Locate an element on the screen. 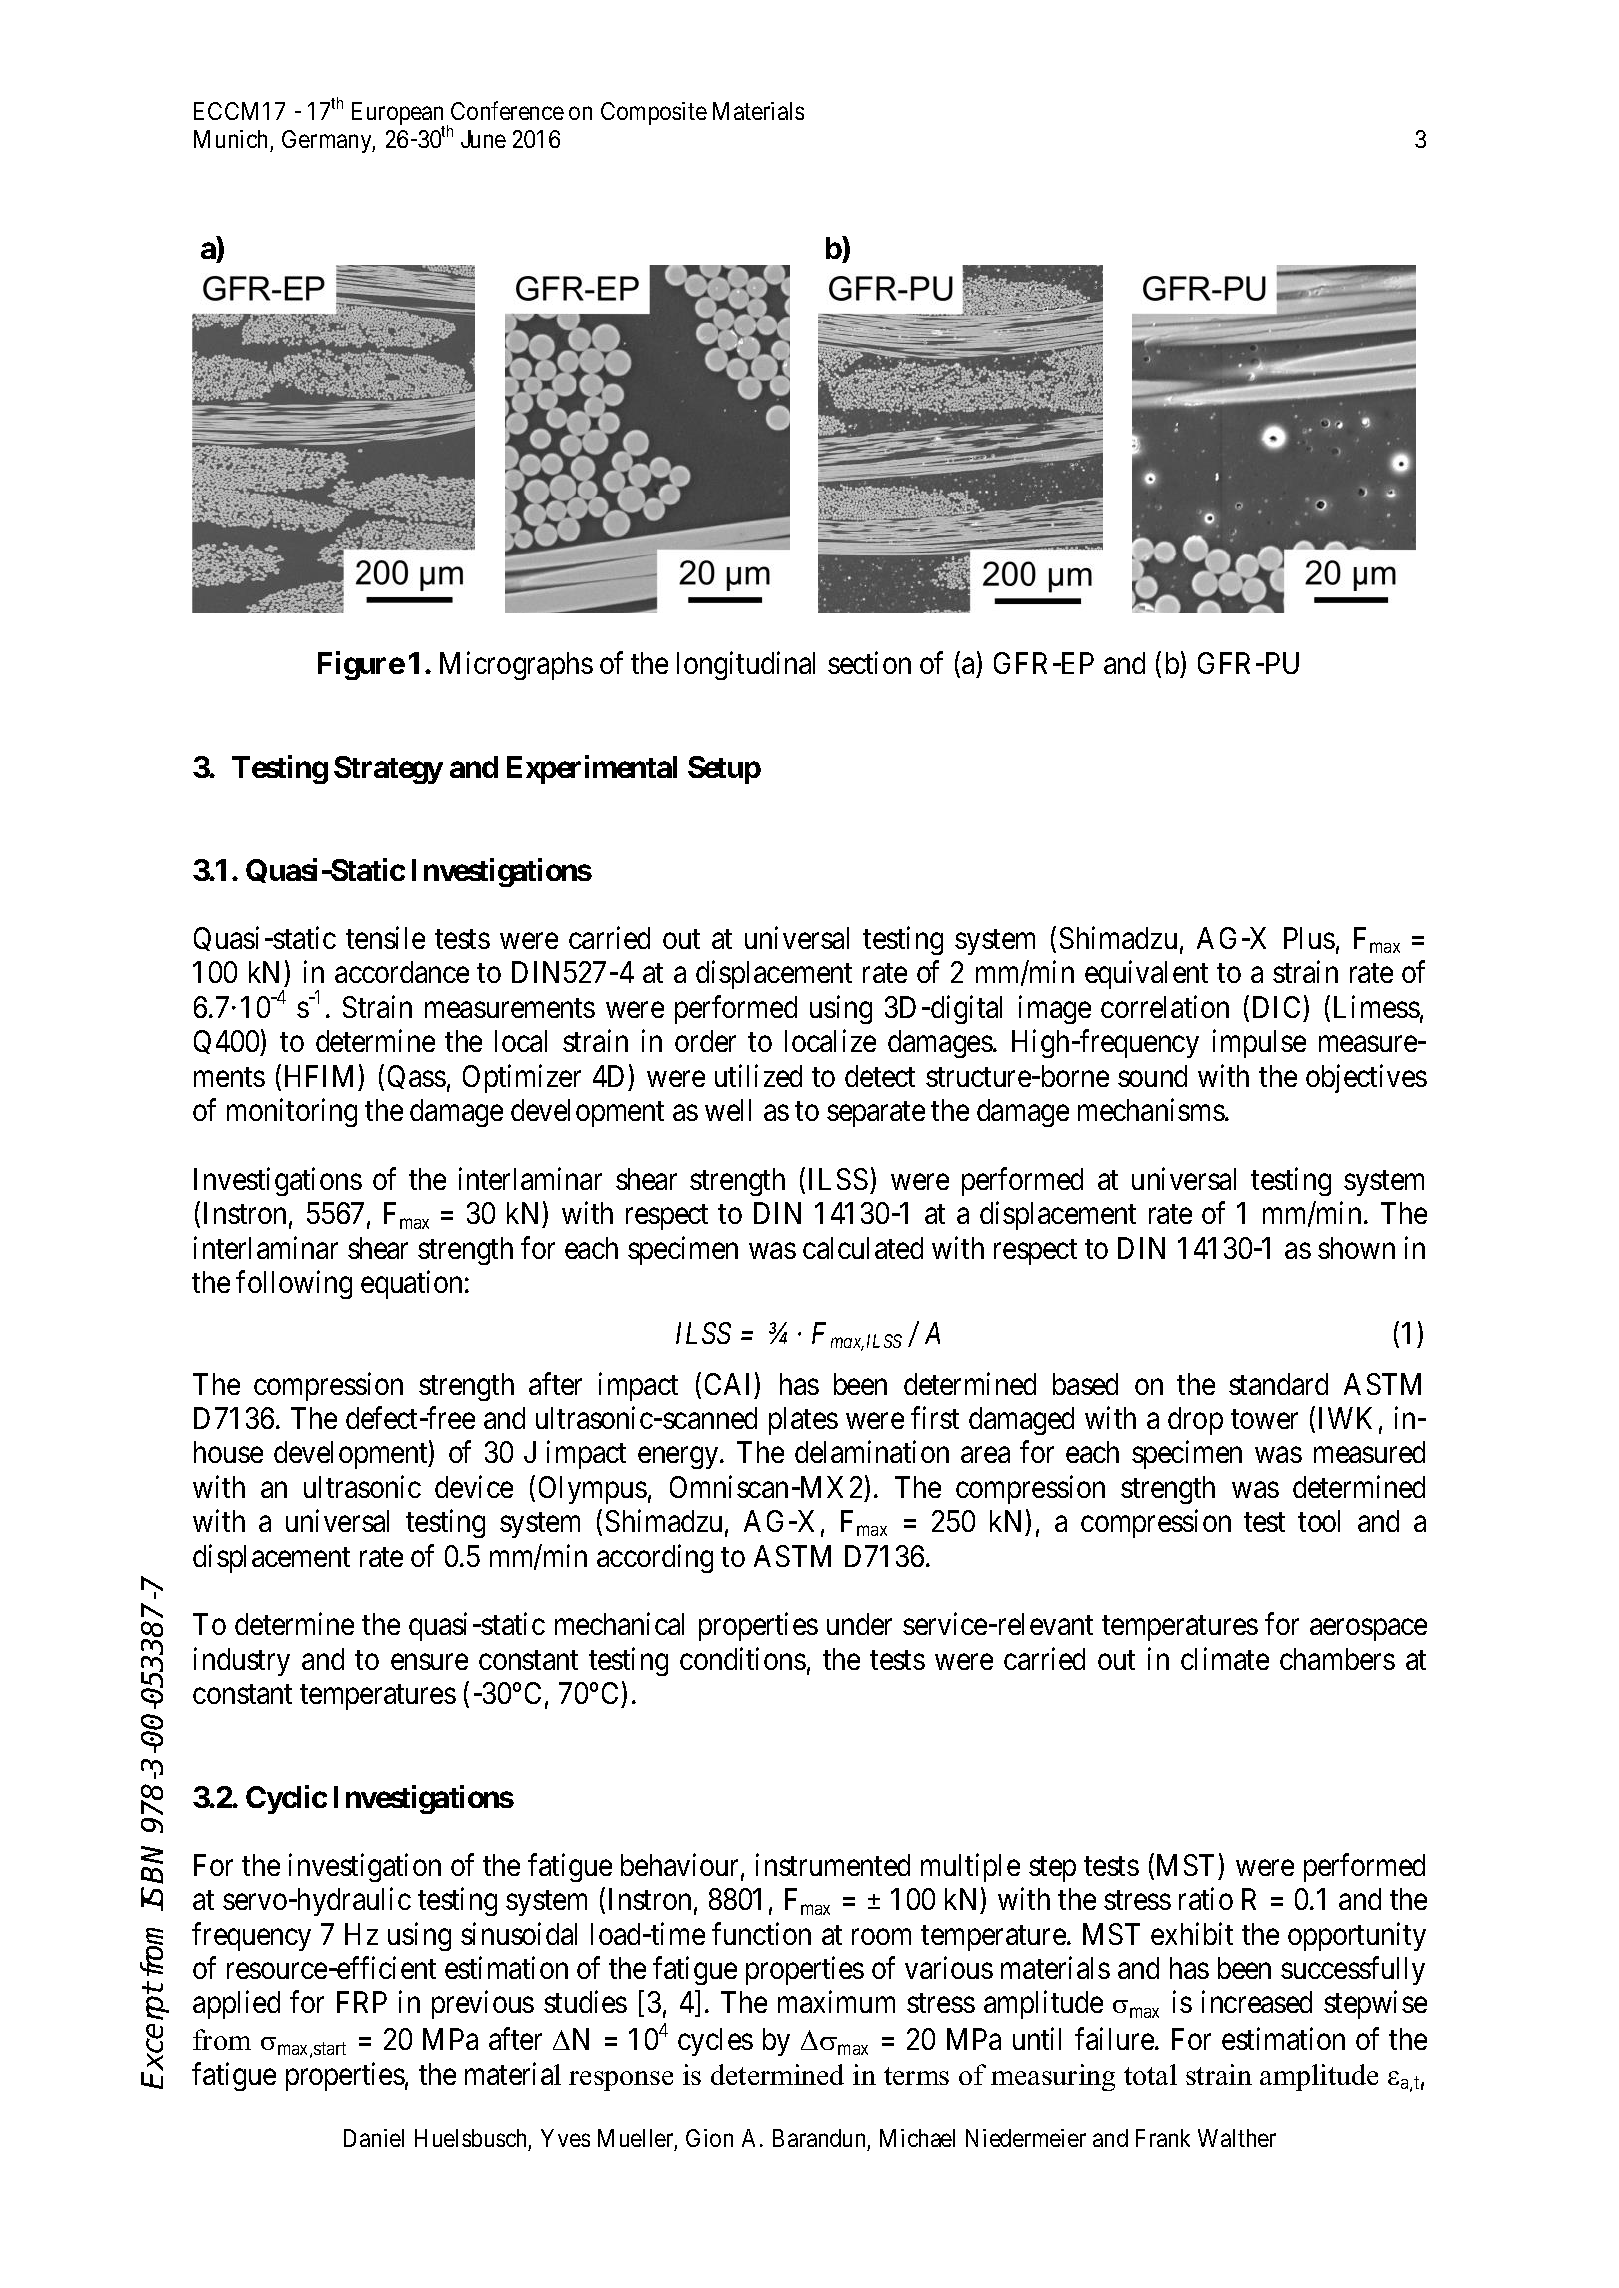 The width and height of the screenshot is (1619, 2288). Daniel is located at coordinates (374, 2138).
